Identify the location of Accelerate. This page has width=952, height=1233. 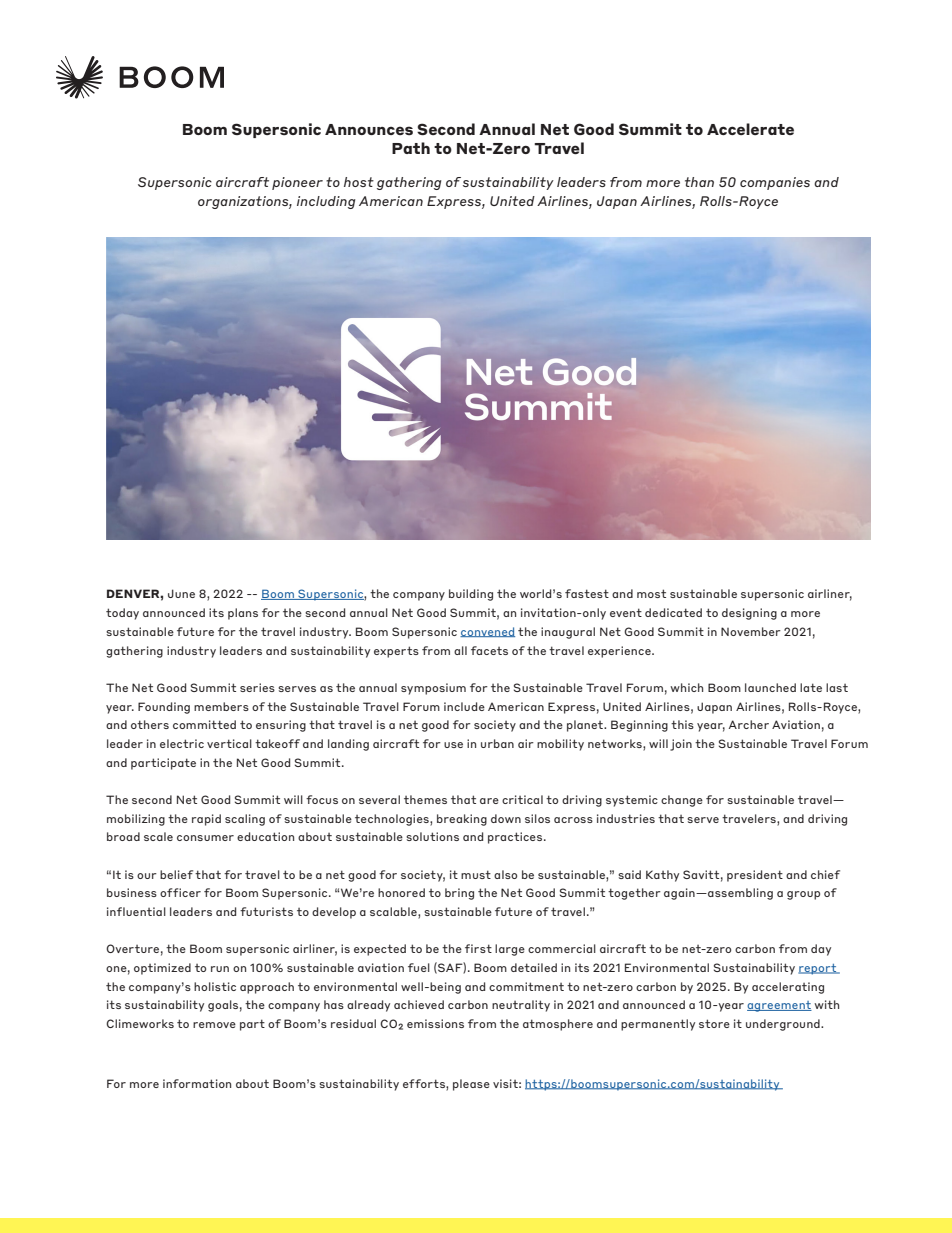
(750, 129).
